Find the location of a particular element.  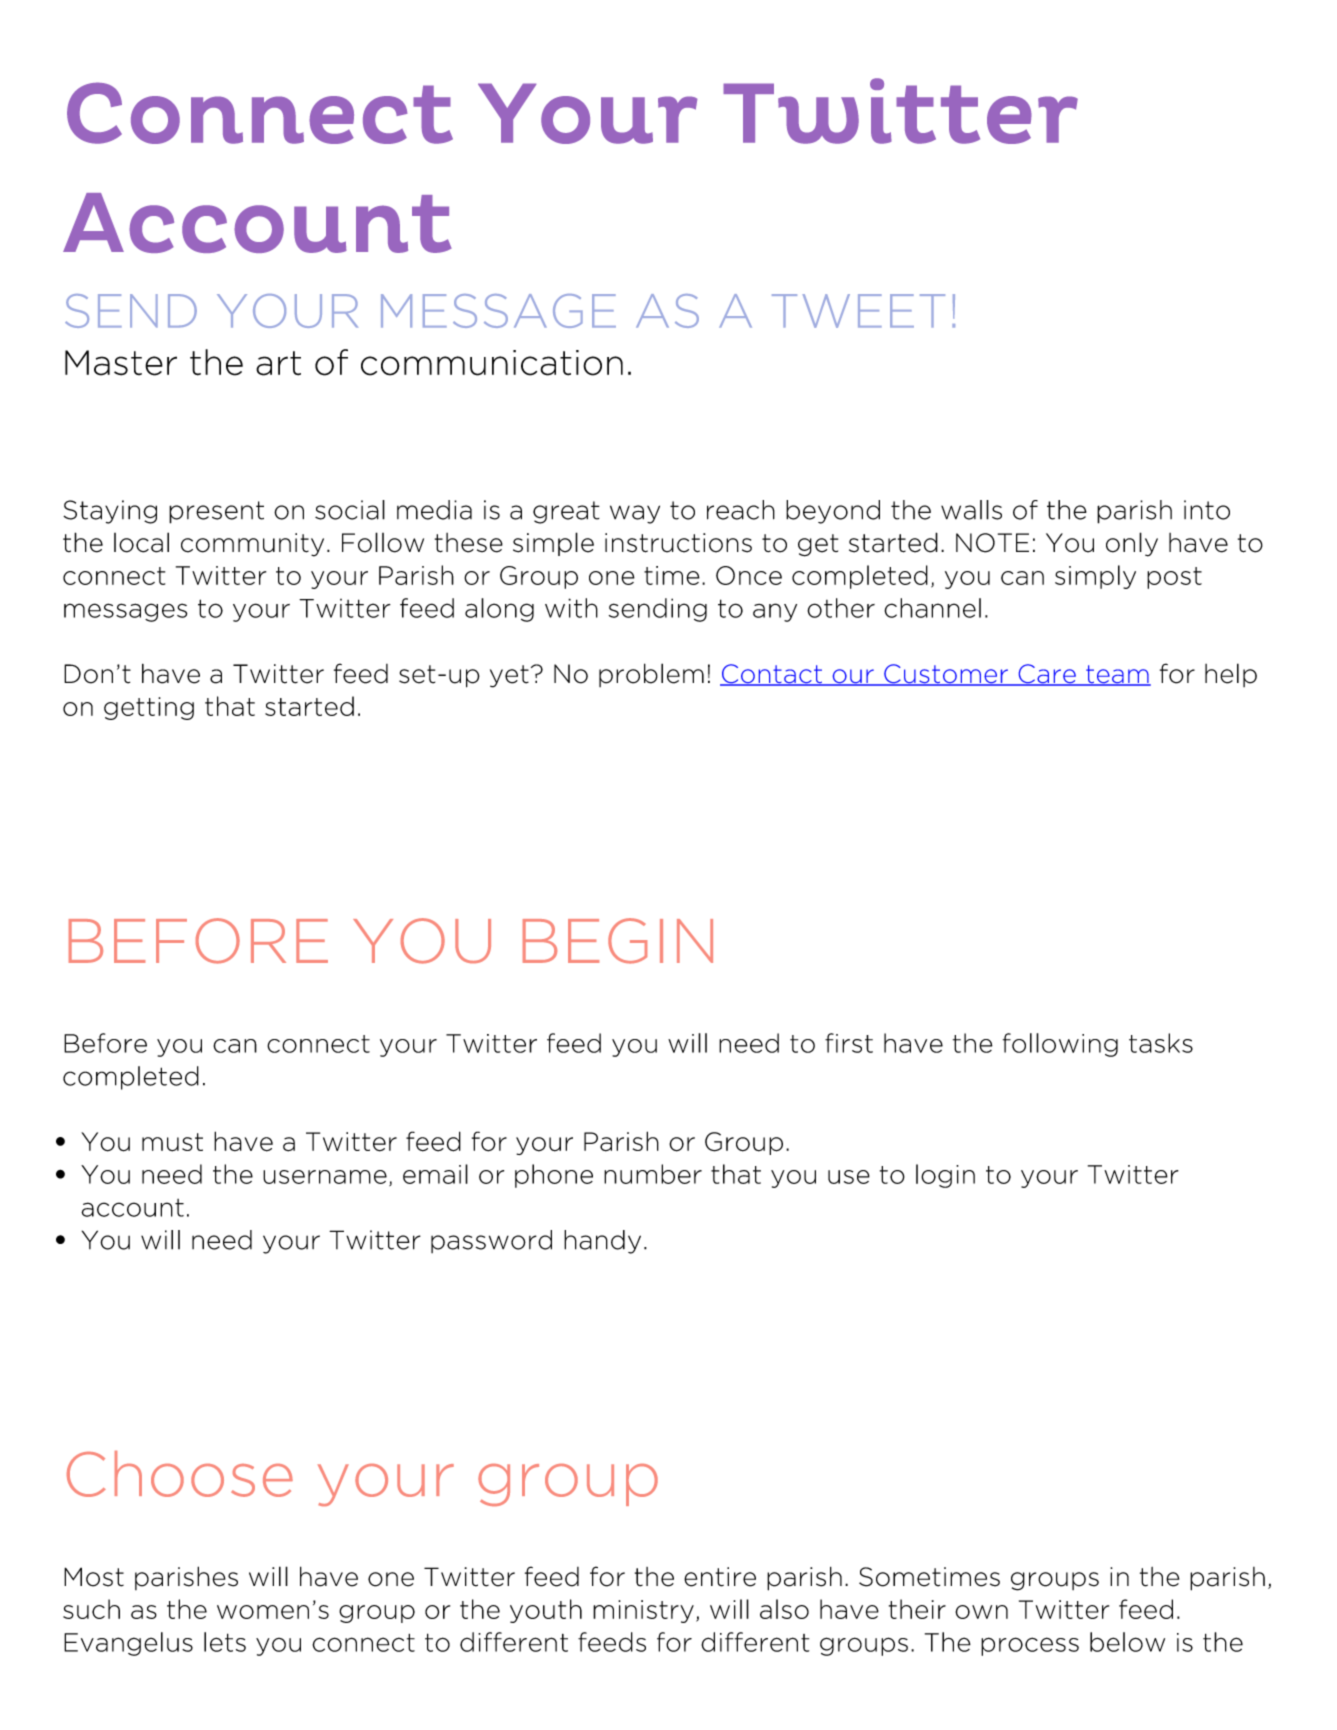

ministry is located at coordinates (643, 1611).
